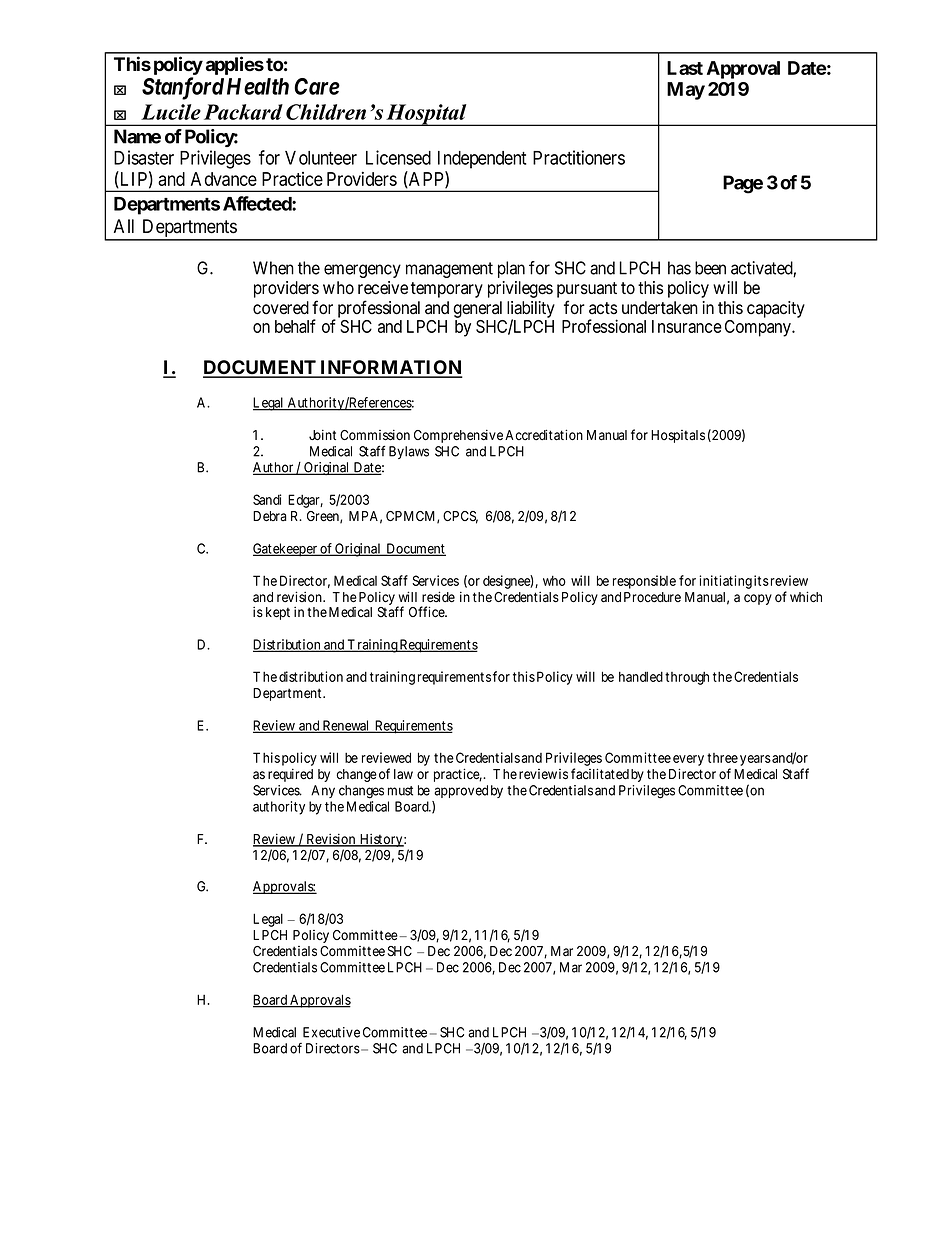 The width and height of the page is (952, 1233). What do you see at coordinates (183, 88) in the page?
I see `Stanford` at bounding box center [183, 88].
